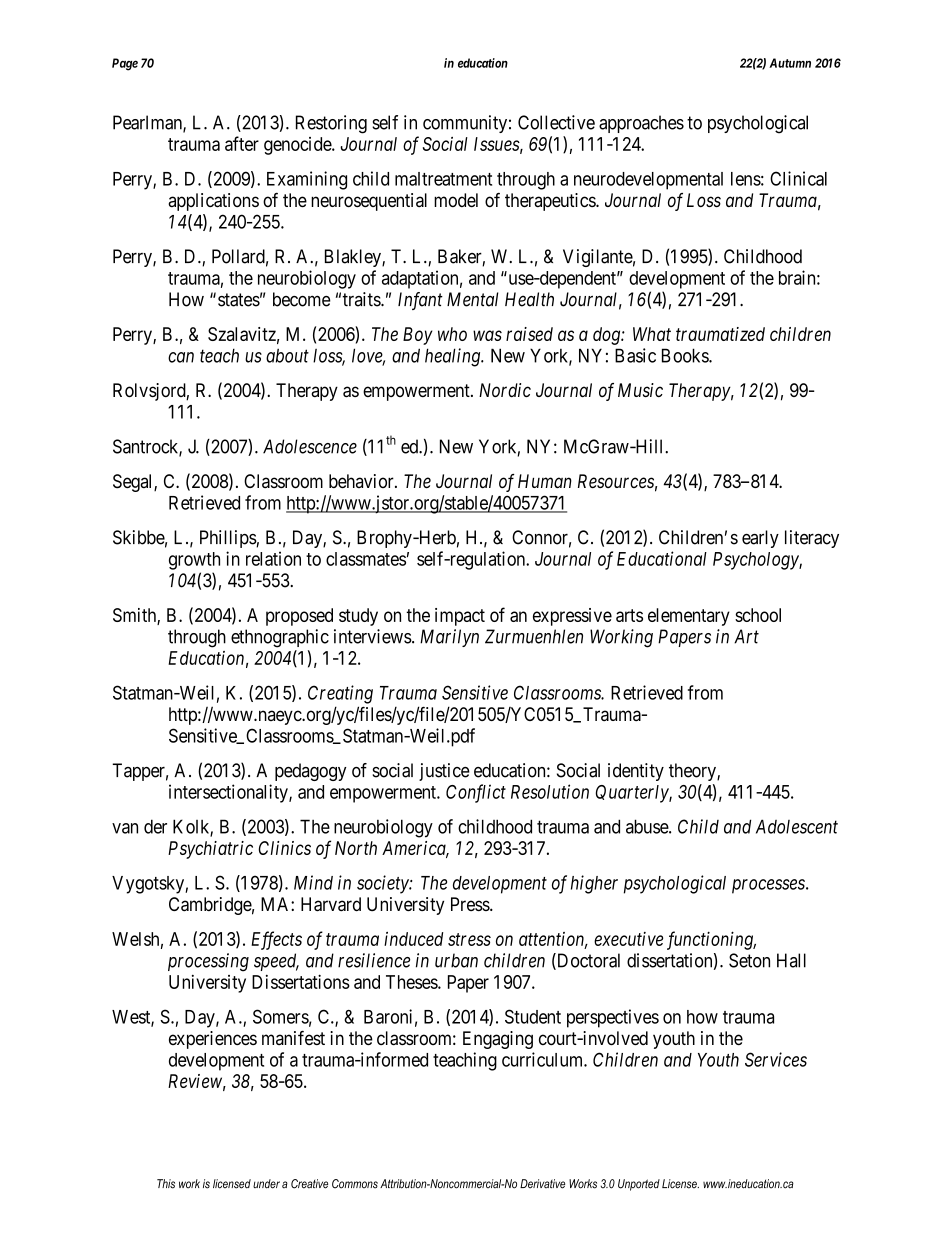 Image resolution: width=952 pixels, height=1233 pixels. Describe the element at coordinates (639, 1185) in the page. I see `Unported` at that location.
